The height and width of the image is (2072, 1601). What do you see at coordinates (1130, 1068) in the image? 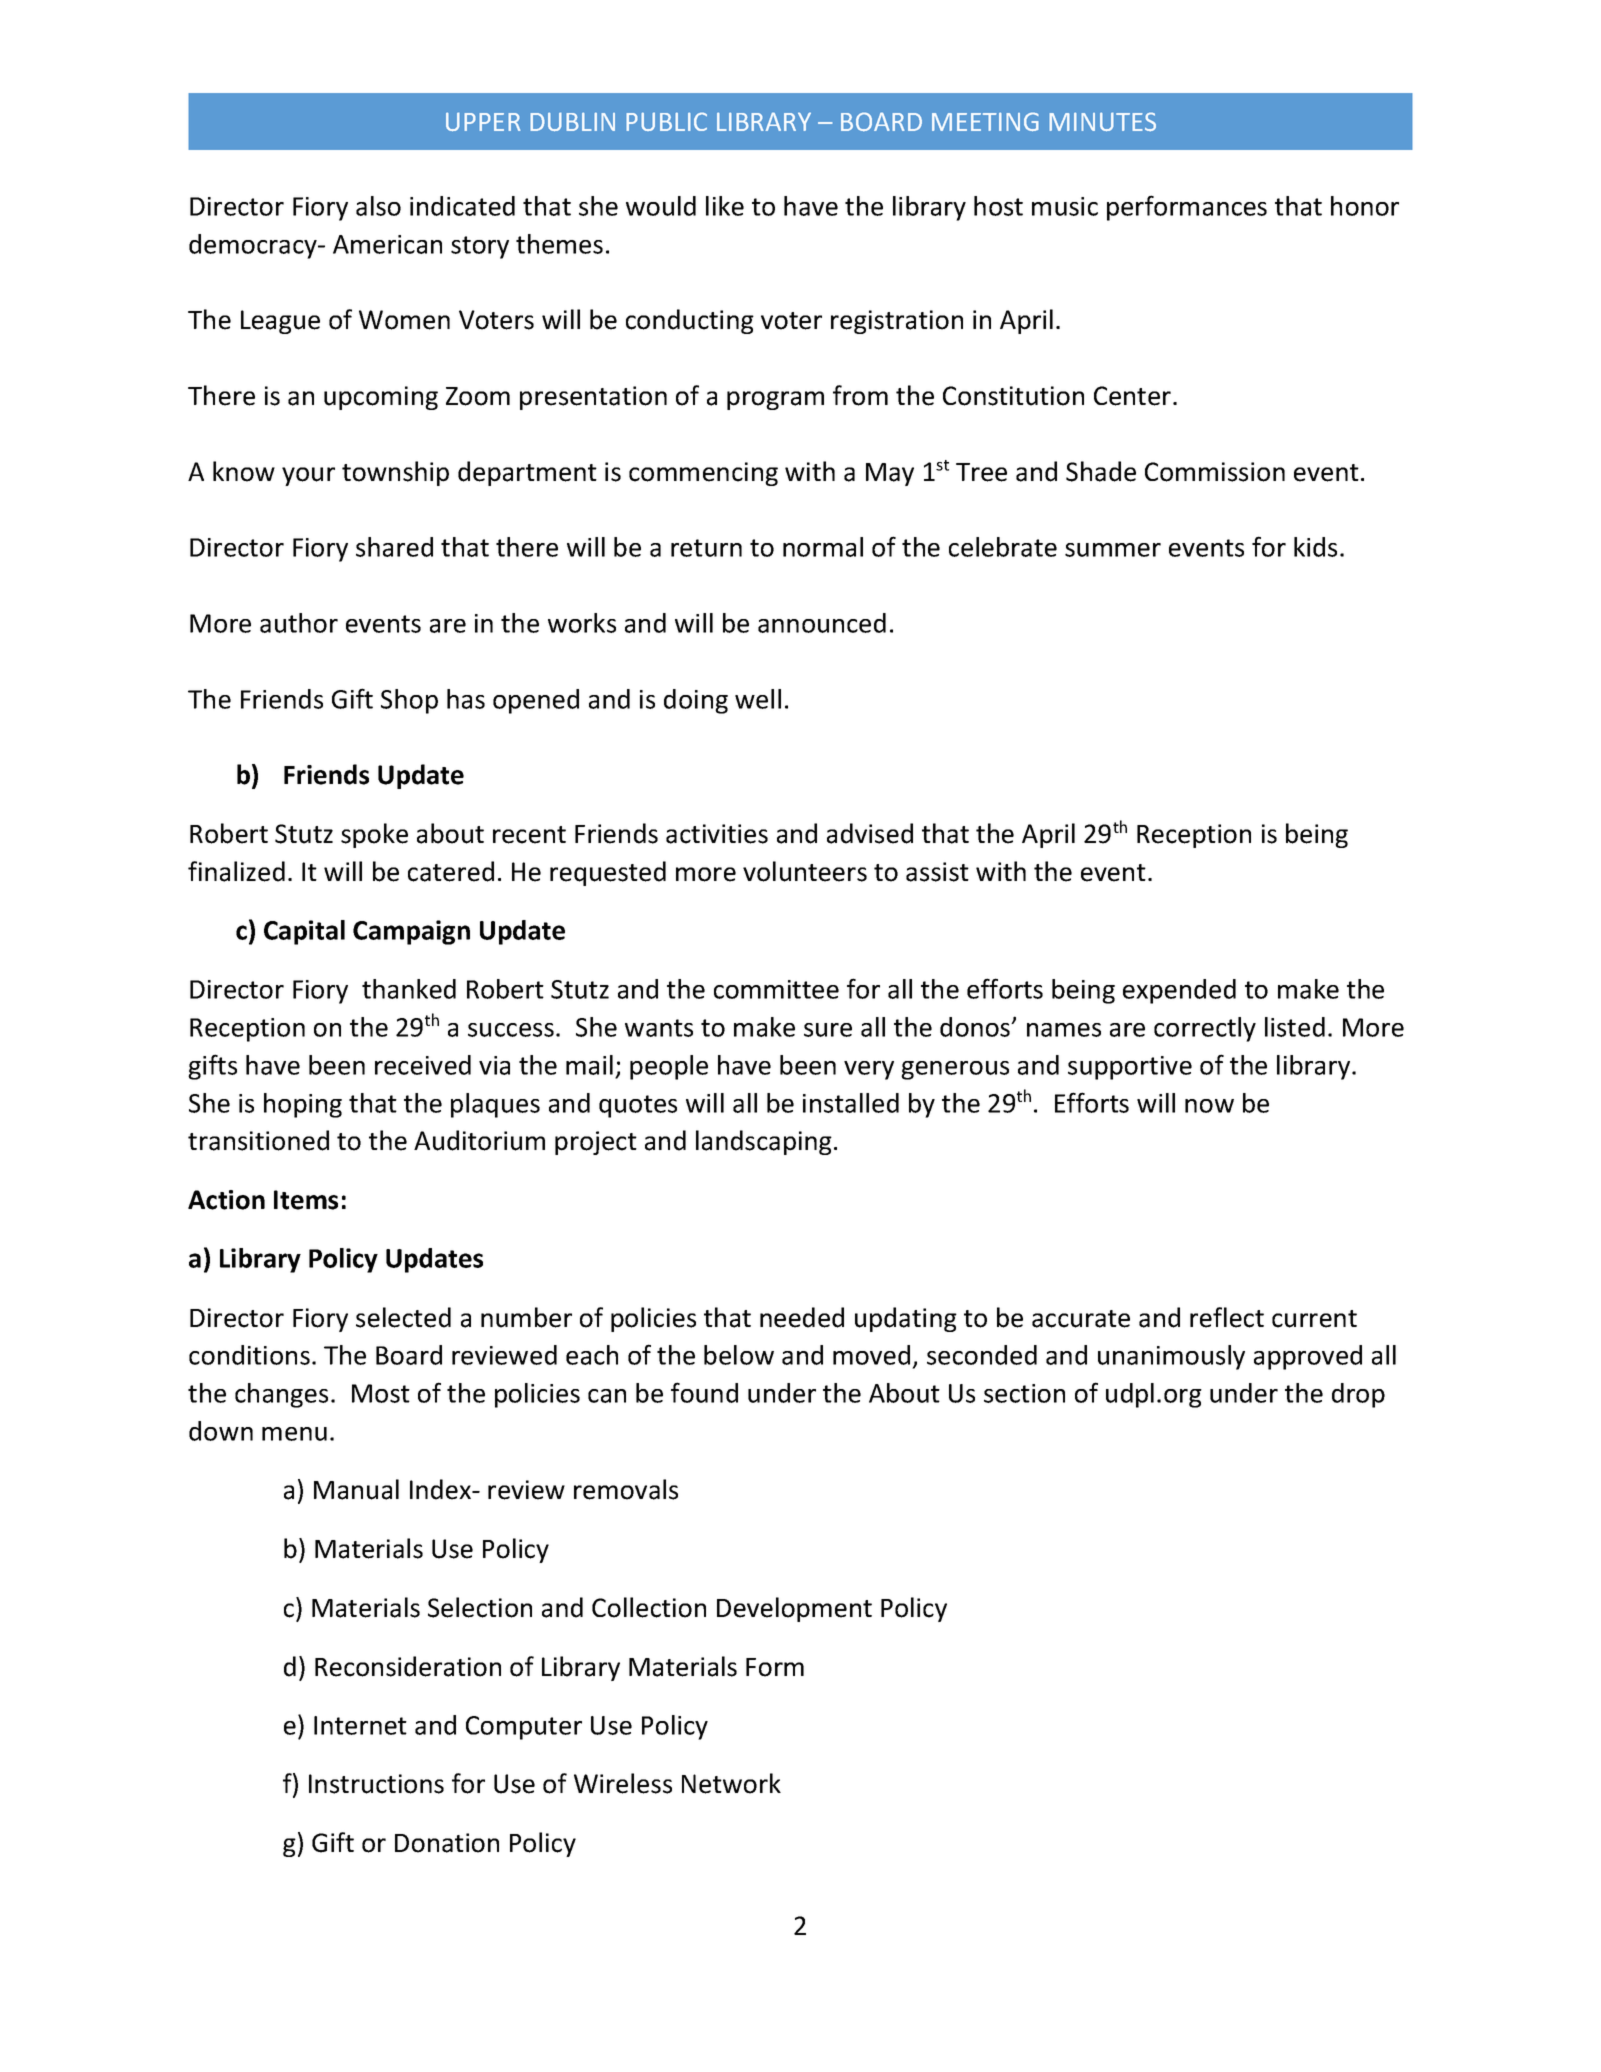
I see `supportive` at bounding box center [1130, 1068].
